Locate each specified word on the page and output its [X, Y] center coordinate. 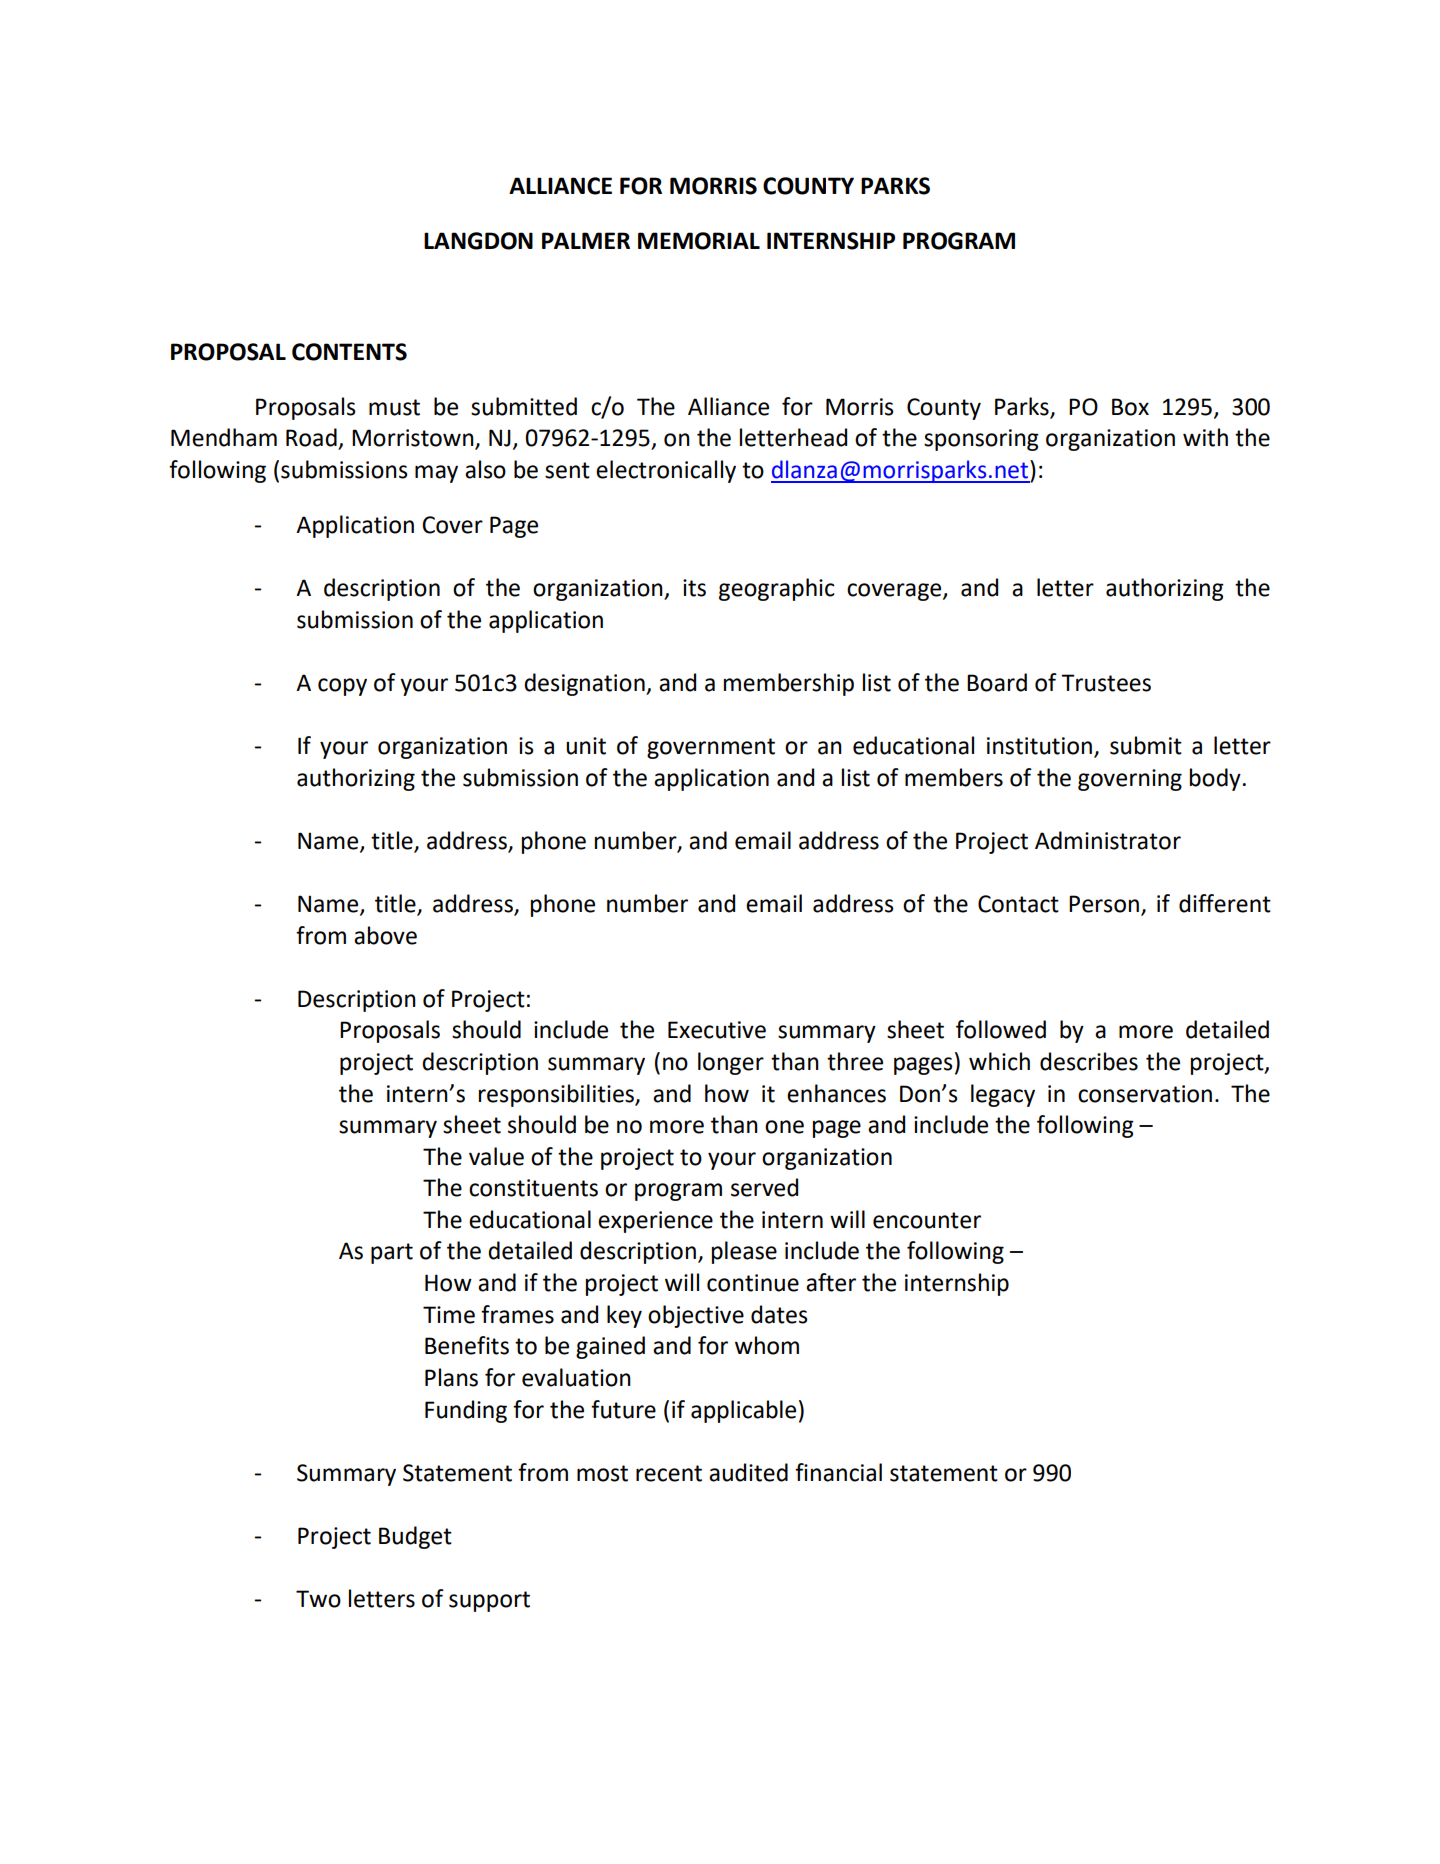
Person [1104, 904]
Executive [717, 1030]
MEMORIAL [699, 241]
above [385, 935]
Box [1130, 407]
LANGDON [478, 241]
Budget [415, 1537]
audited [748, 1472]
